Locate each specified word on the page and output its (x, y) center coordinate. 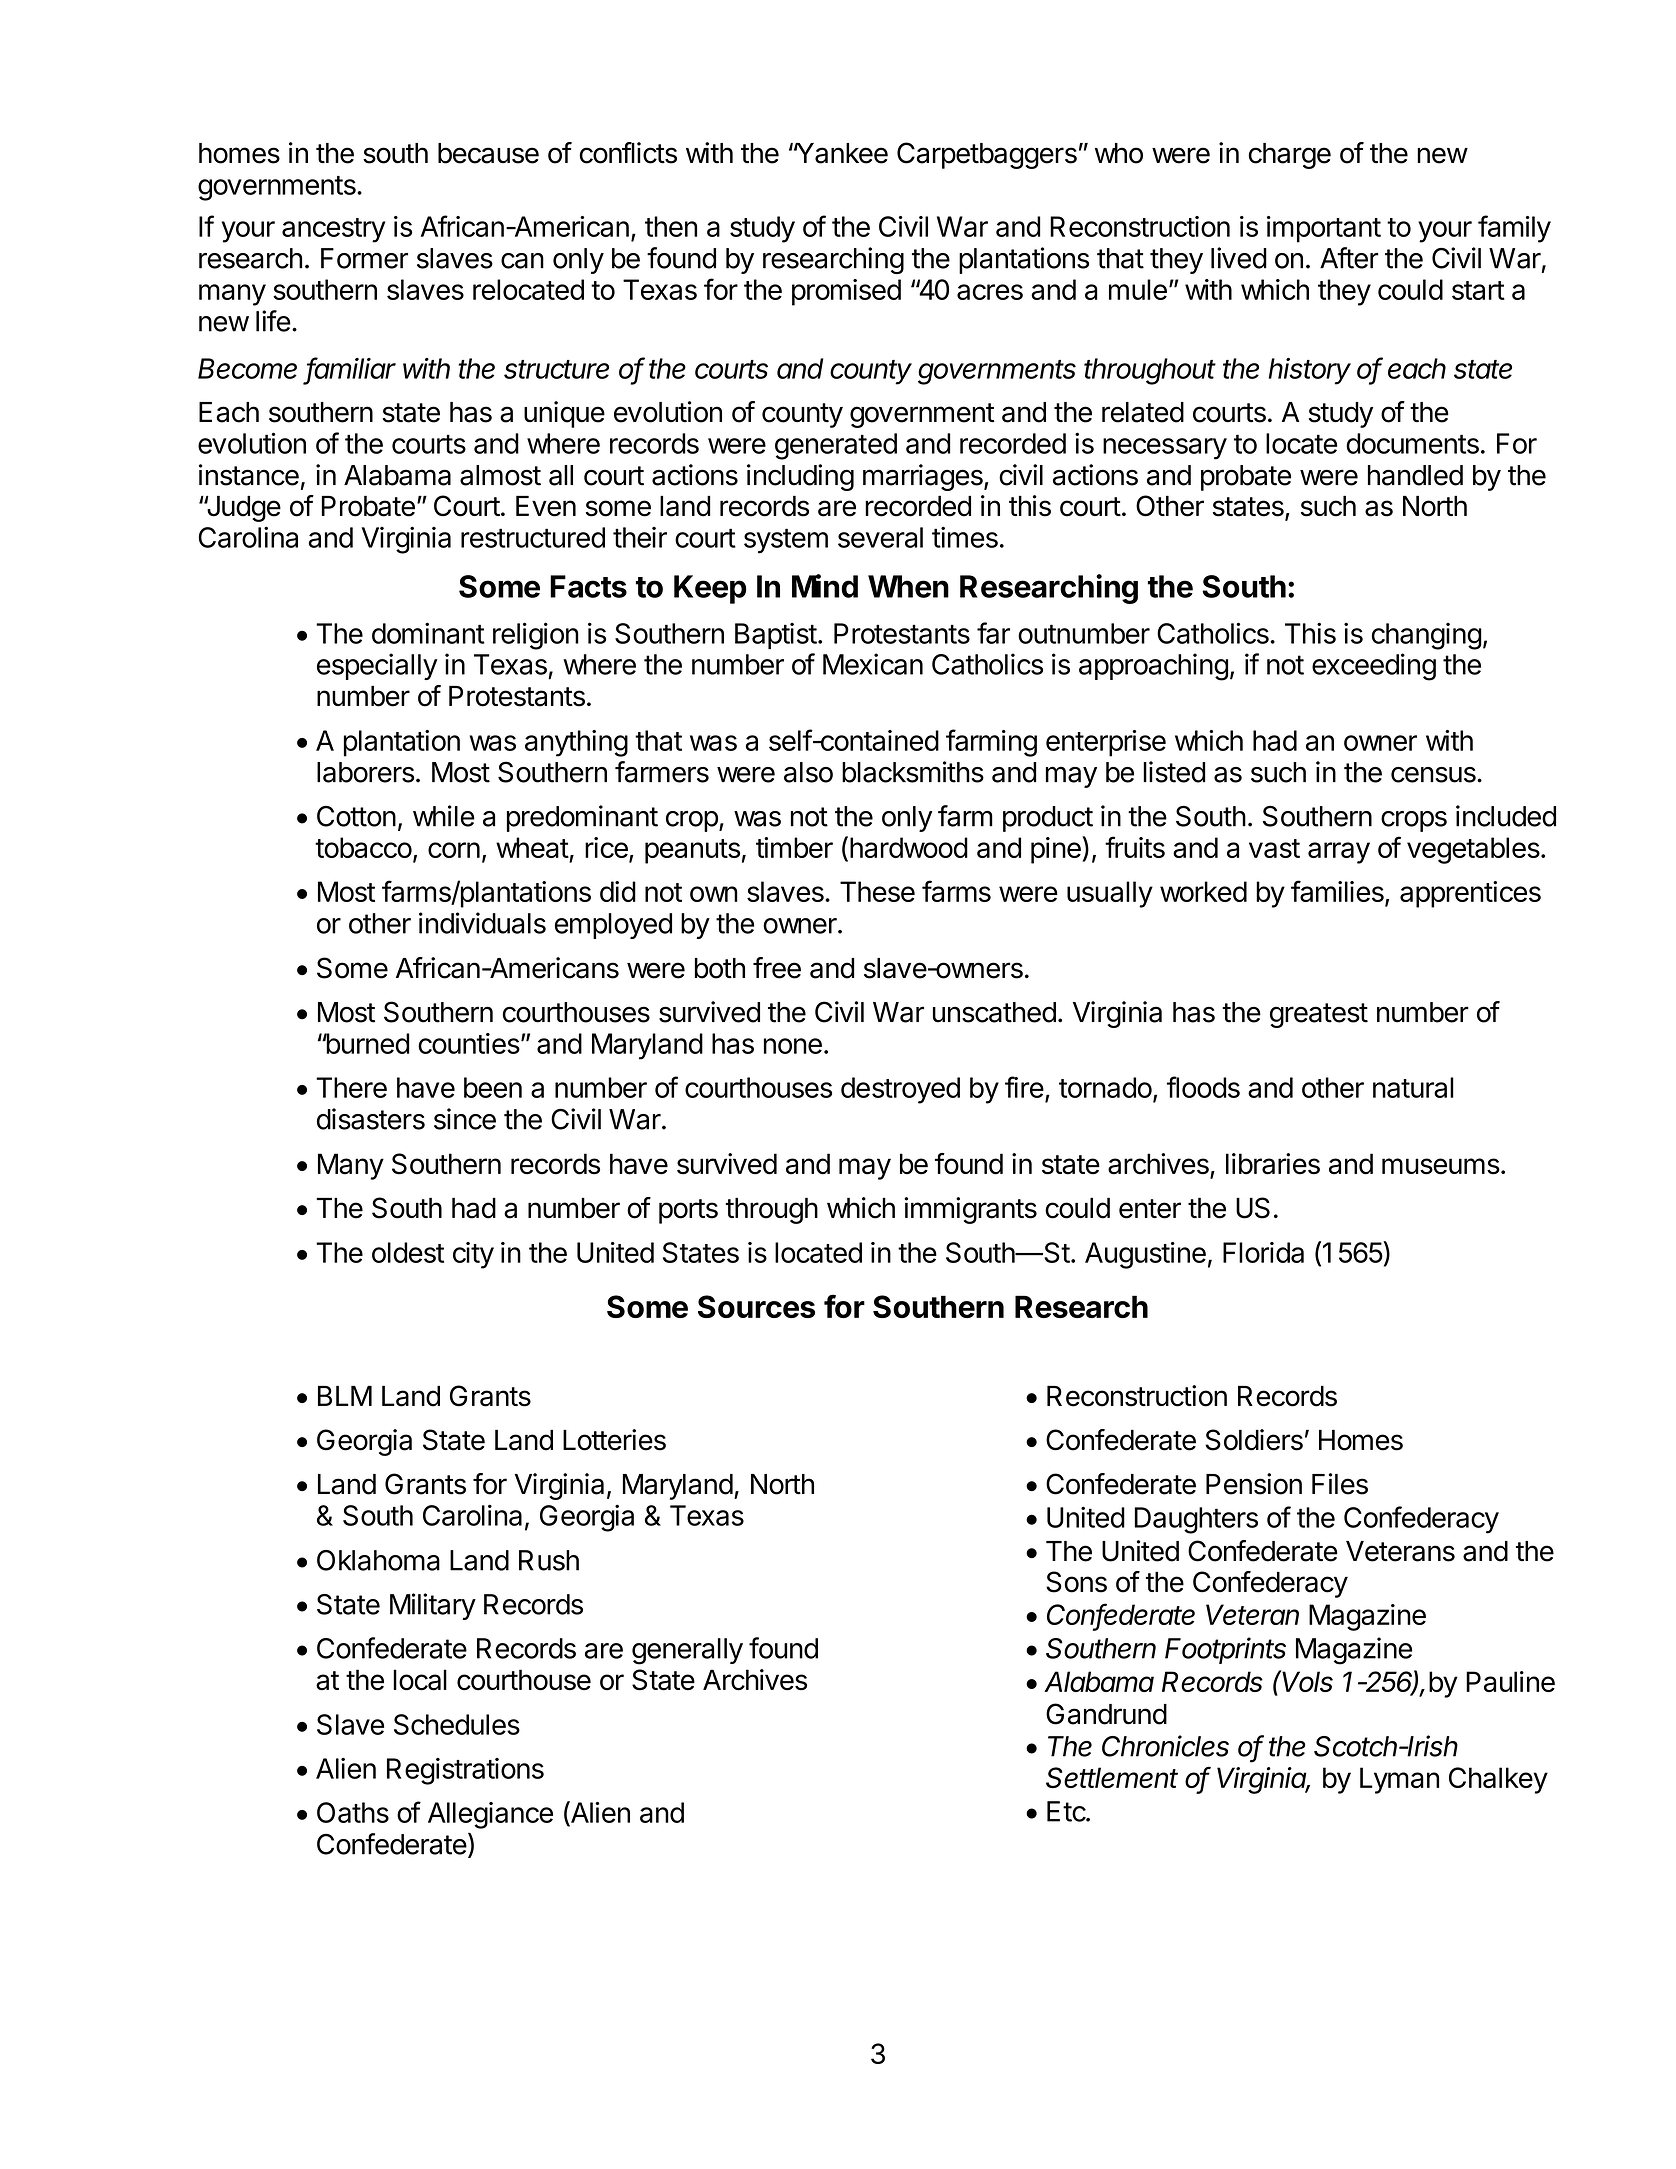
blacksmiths (913, 772)
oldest (408, 1252)
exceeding (1374, 667)
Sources (756, 1306)
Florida (1263, 1252)
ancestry (333, 230)
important (1324, 229)
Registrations (465, 1771)
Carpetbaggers (987, 155)
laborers (365, 772)
